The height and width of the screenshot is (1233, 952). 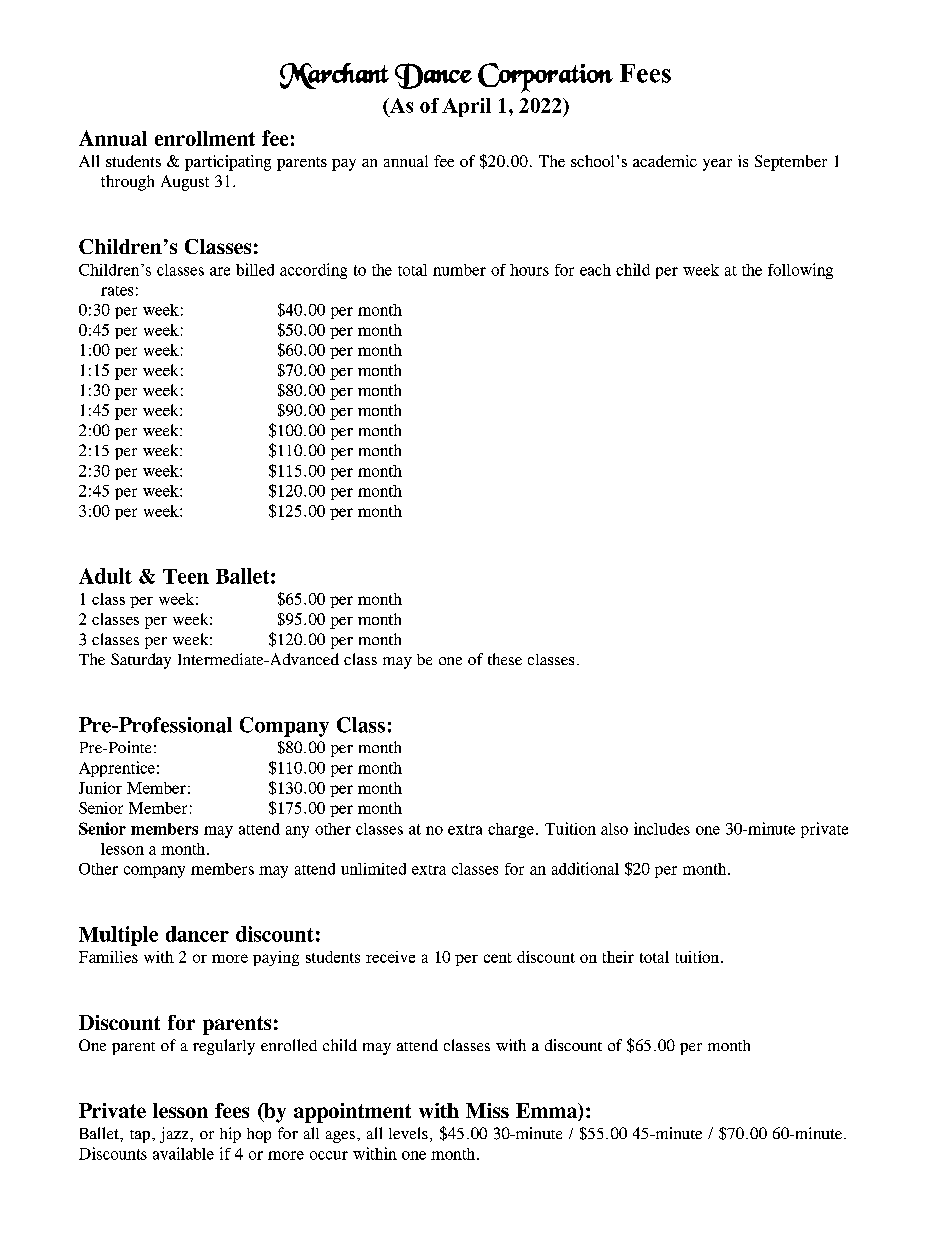 What do you see at coordinates (717, 165) in the screenshot?
I see `year` at bounding box center [717, 165].
